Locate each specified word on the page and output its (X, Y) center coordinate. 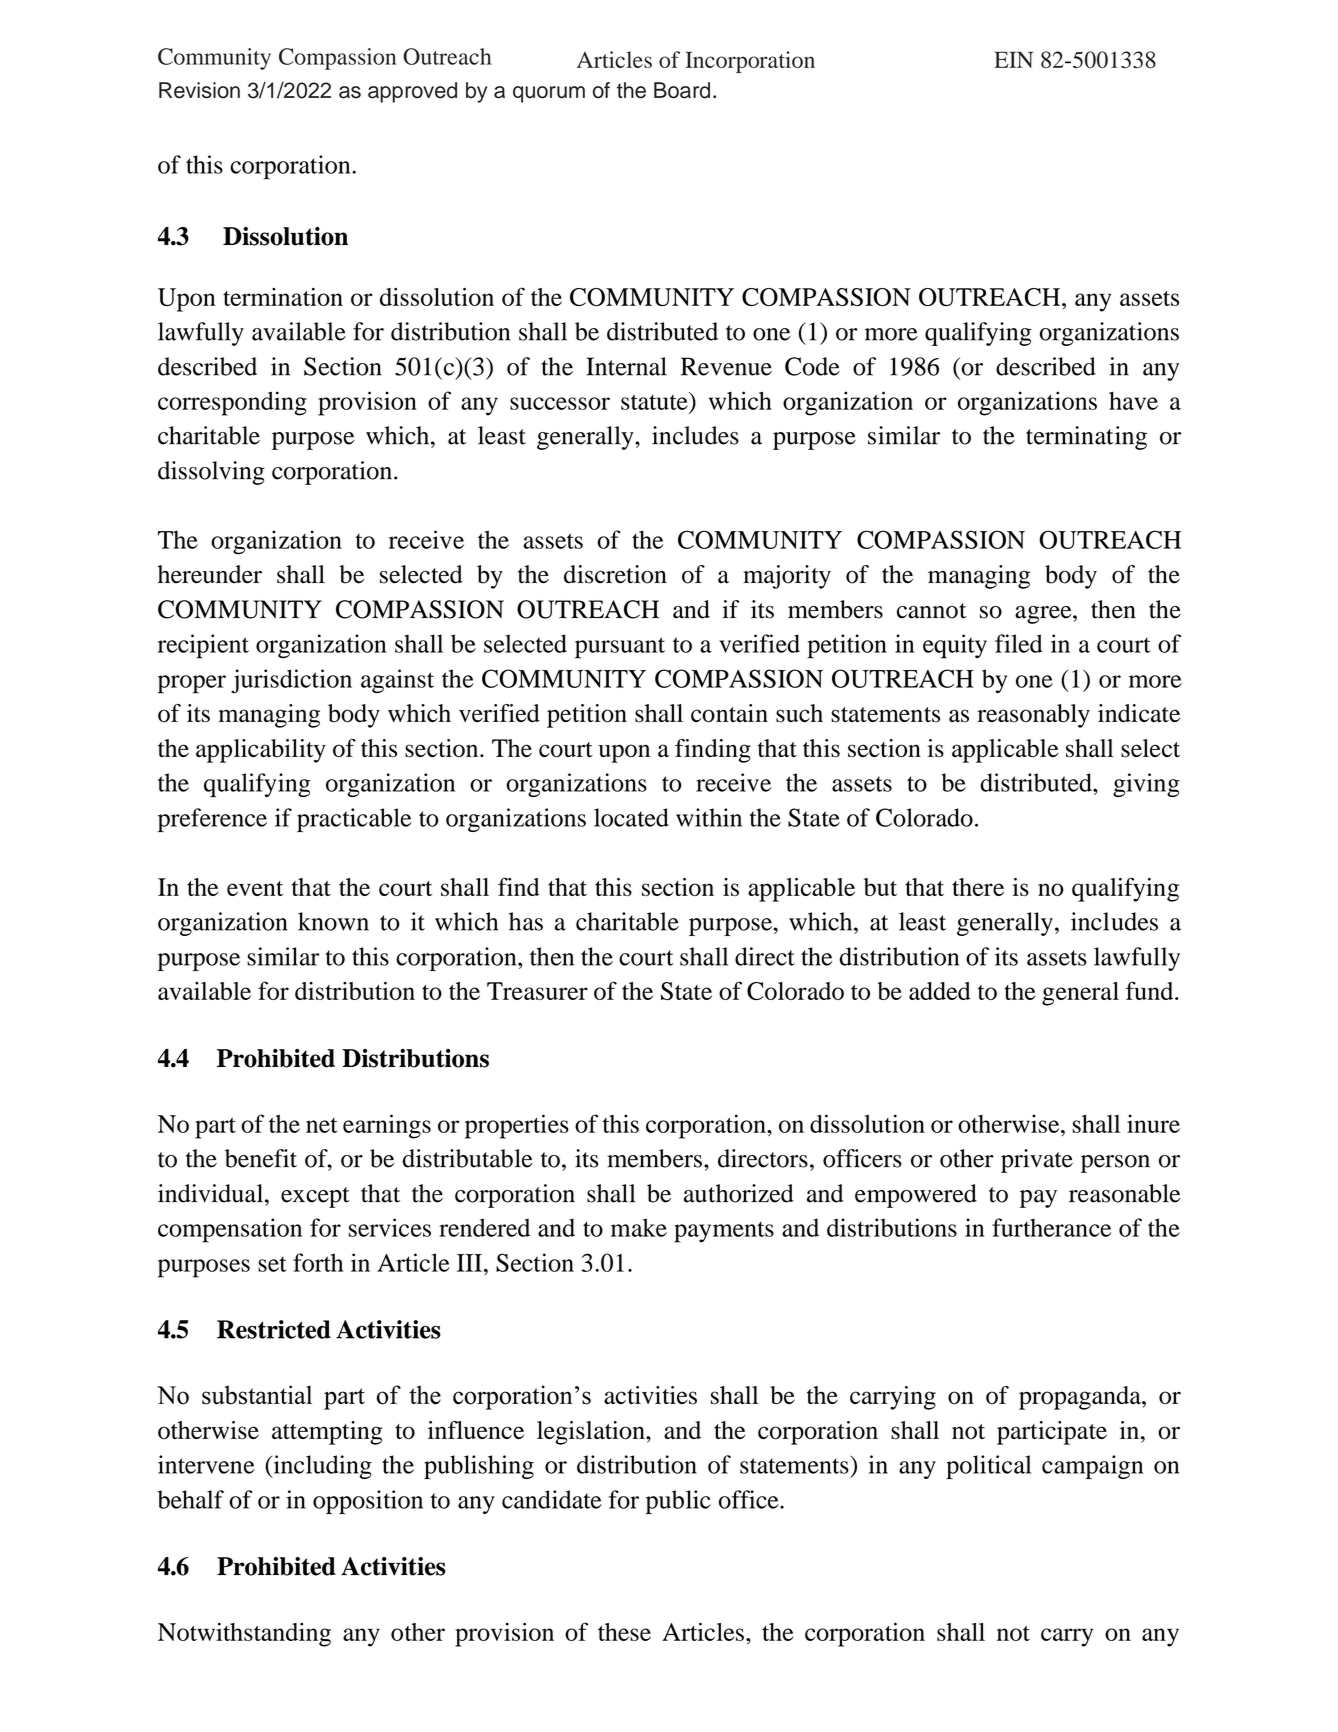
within (709, 817)
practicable (354, 820)
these (624, 1632)
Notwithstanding (244, 1634)
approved (412, 92)
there (978, 887)
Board (682, 90)
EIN (1013, 59)
